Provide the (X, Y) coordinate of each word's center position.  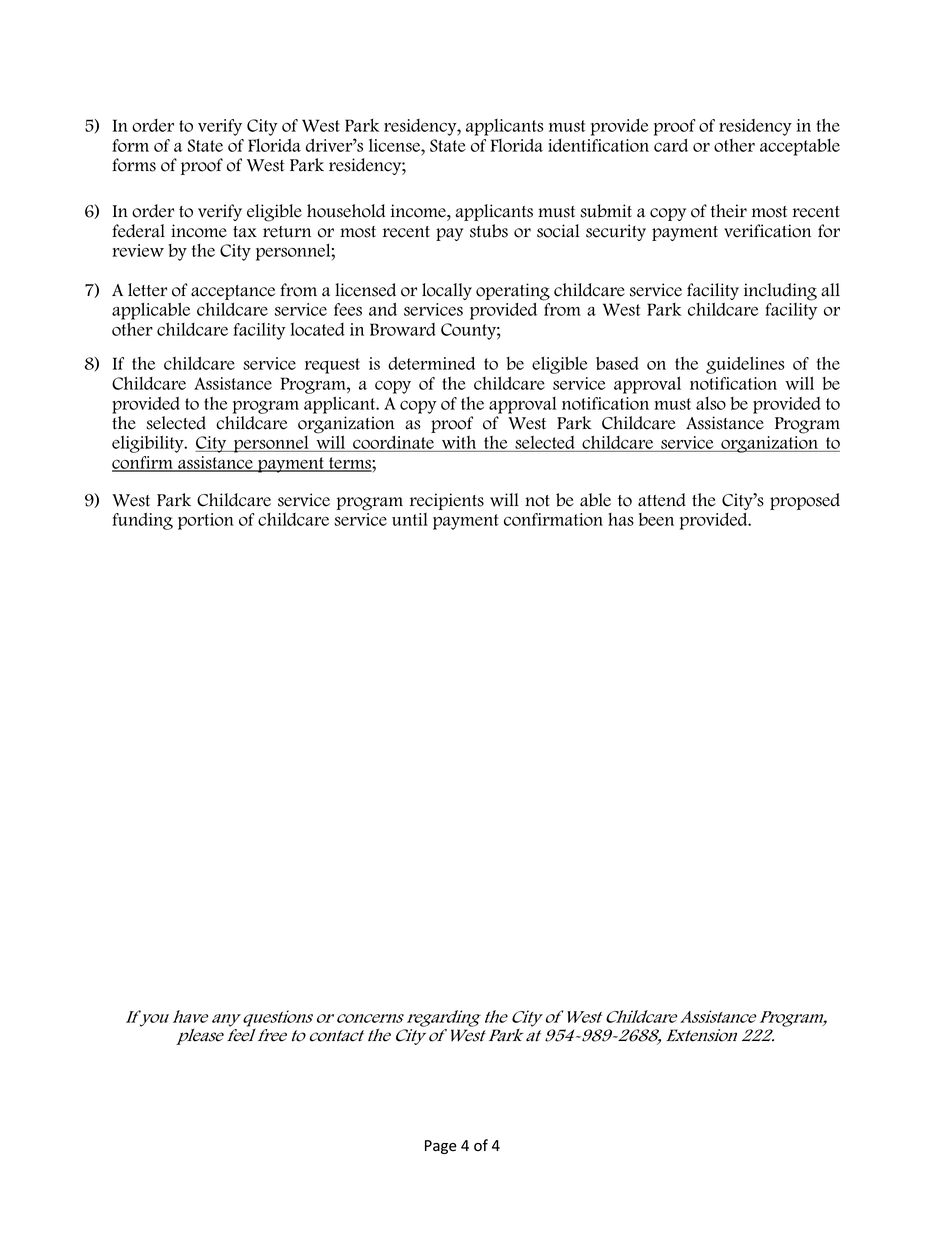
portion (206, 521)
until (410, 519)
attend (662, 500)
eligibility (149, 444)
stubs (489, 231)
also (711, 403)
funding (142, 521)
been (656, 519)
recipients (447, 501)
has (621, 519)
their (729, 211)
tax (245, 232)
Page (441, 1147)
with (459, 443)
